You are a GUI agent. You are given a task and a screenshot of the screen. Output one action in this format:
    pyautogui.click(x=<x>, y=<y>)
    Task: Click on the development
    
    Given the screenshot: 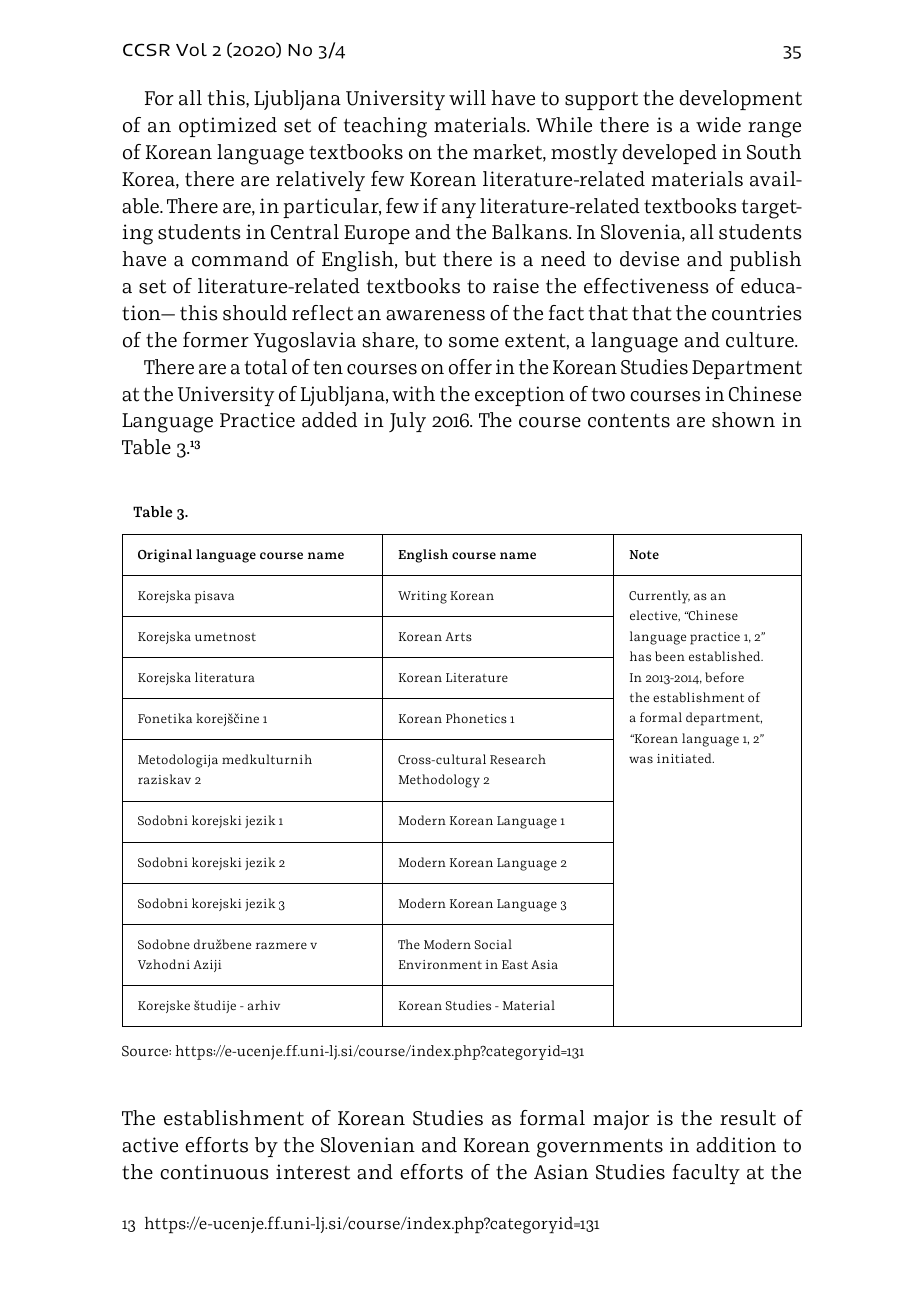 What is the action you would take?
    pyautogui.click(x=740, y=100)
